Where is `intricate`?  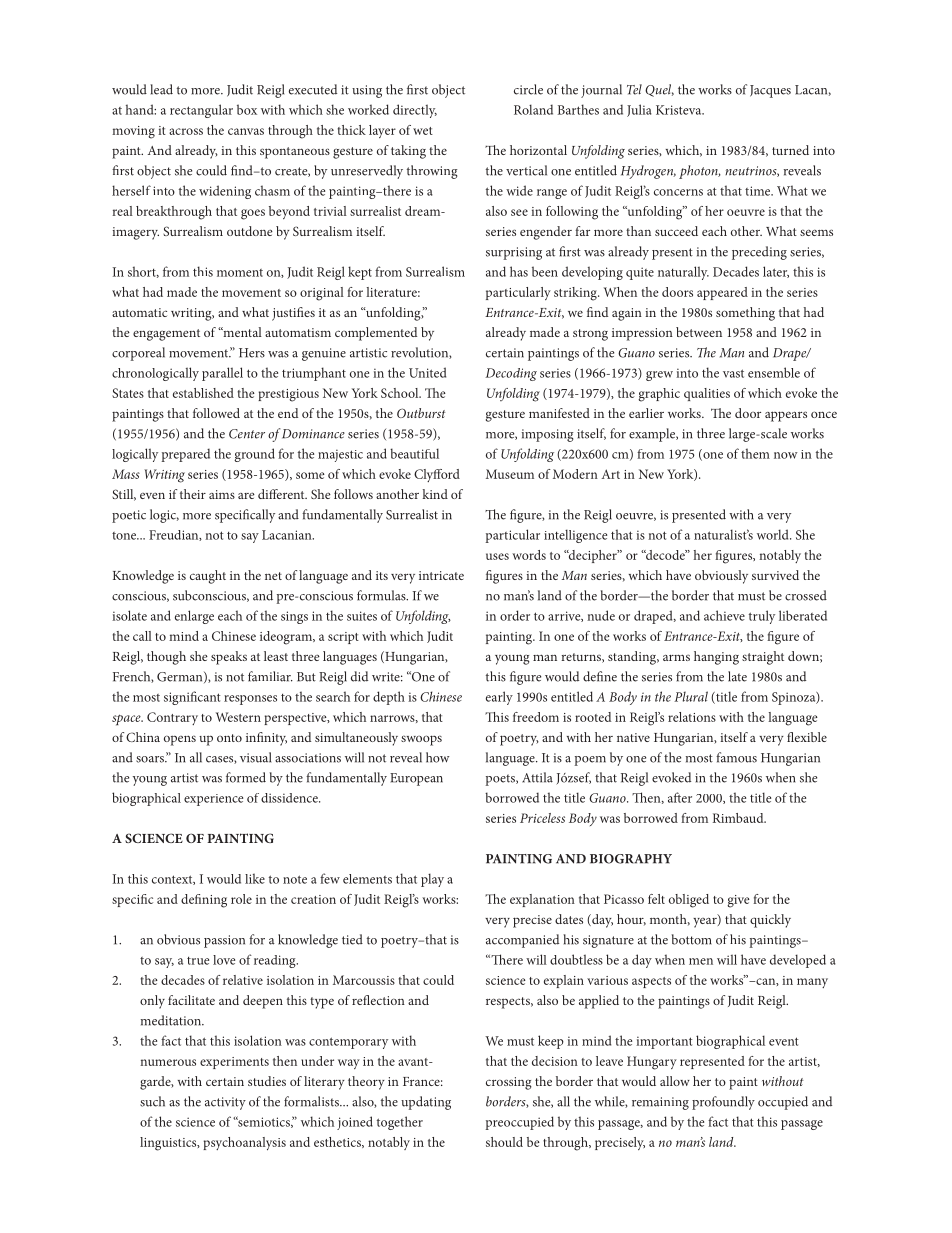 intricate is located at coordinates (441, 575).
